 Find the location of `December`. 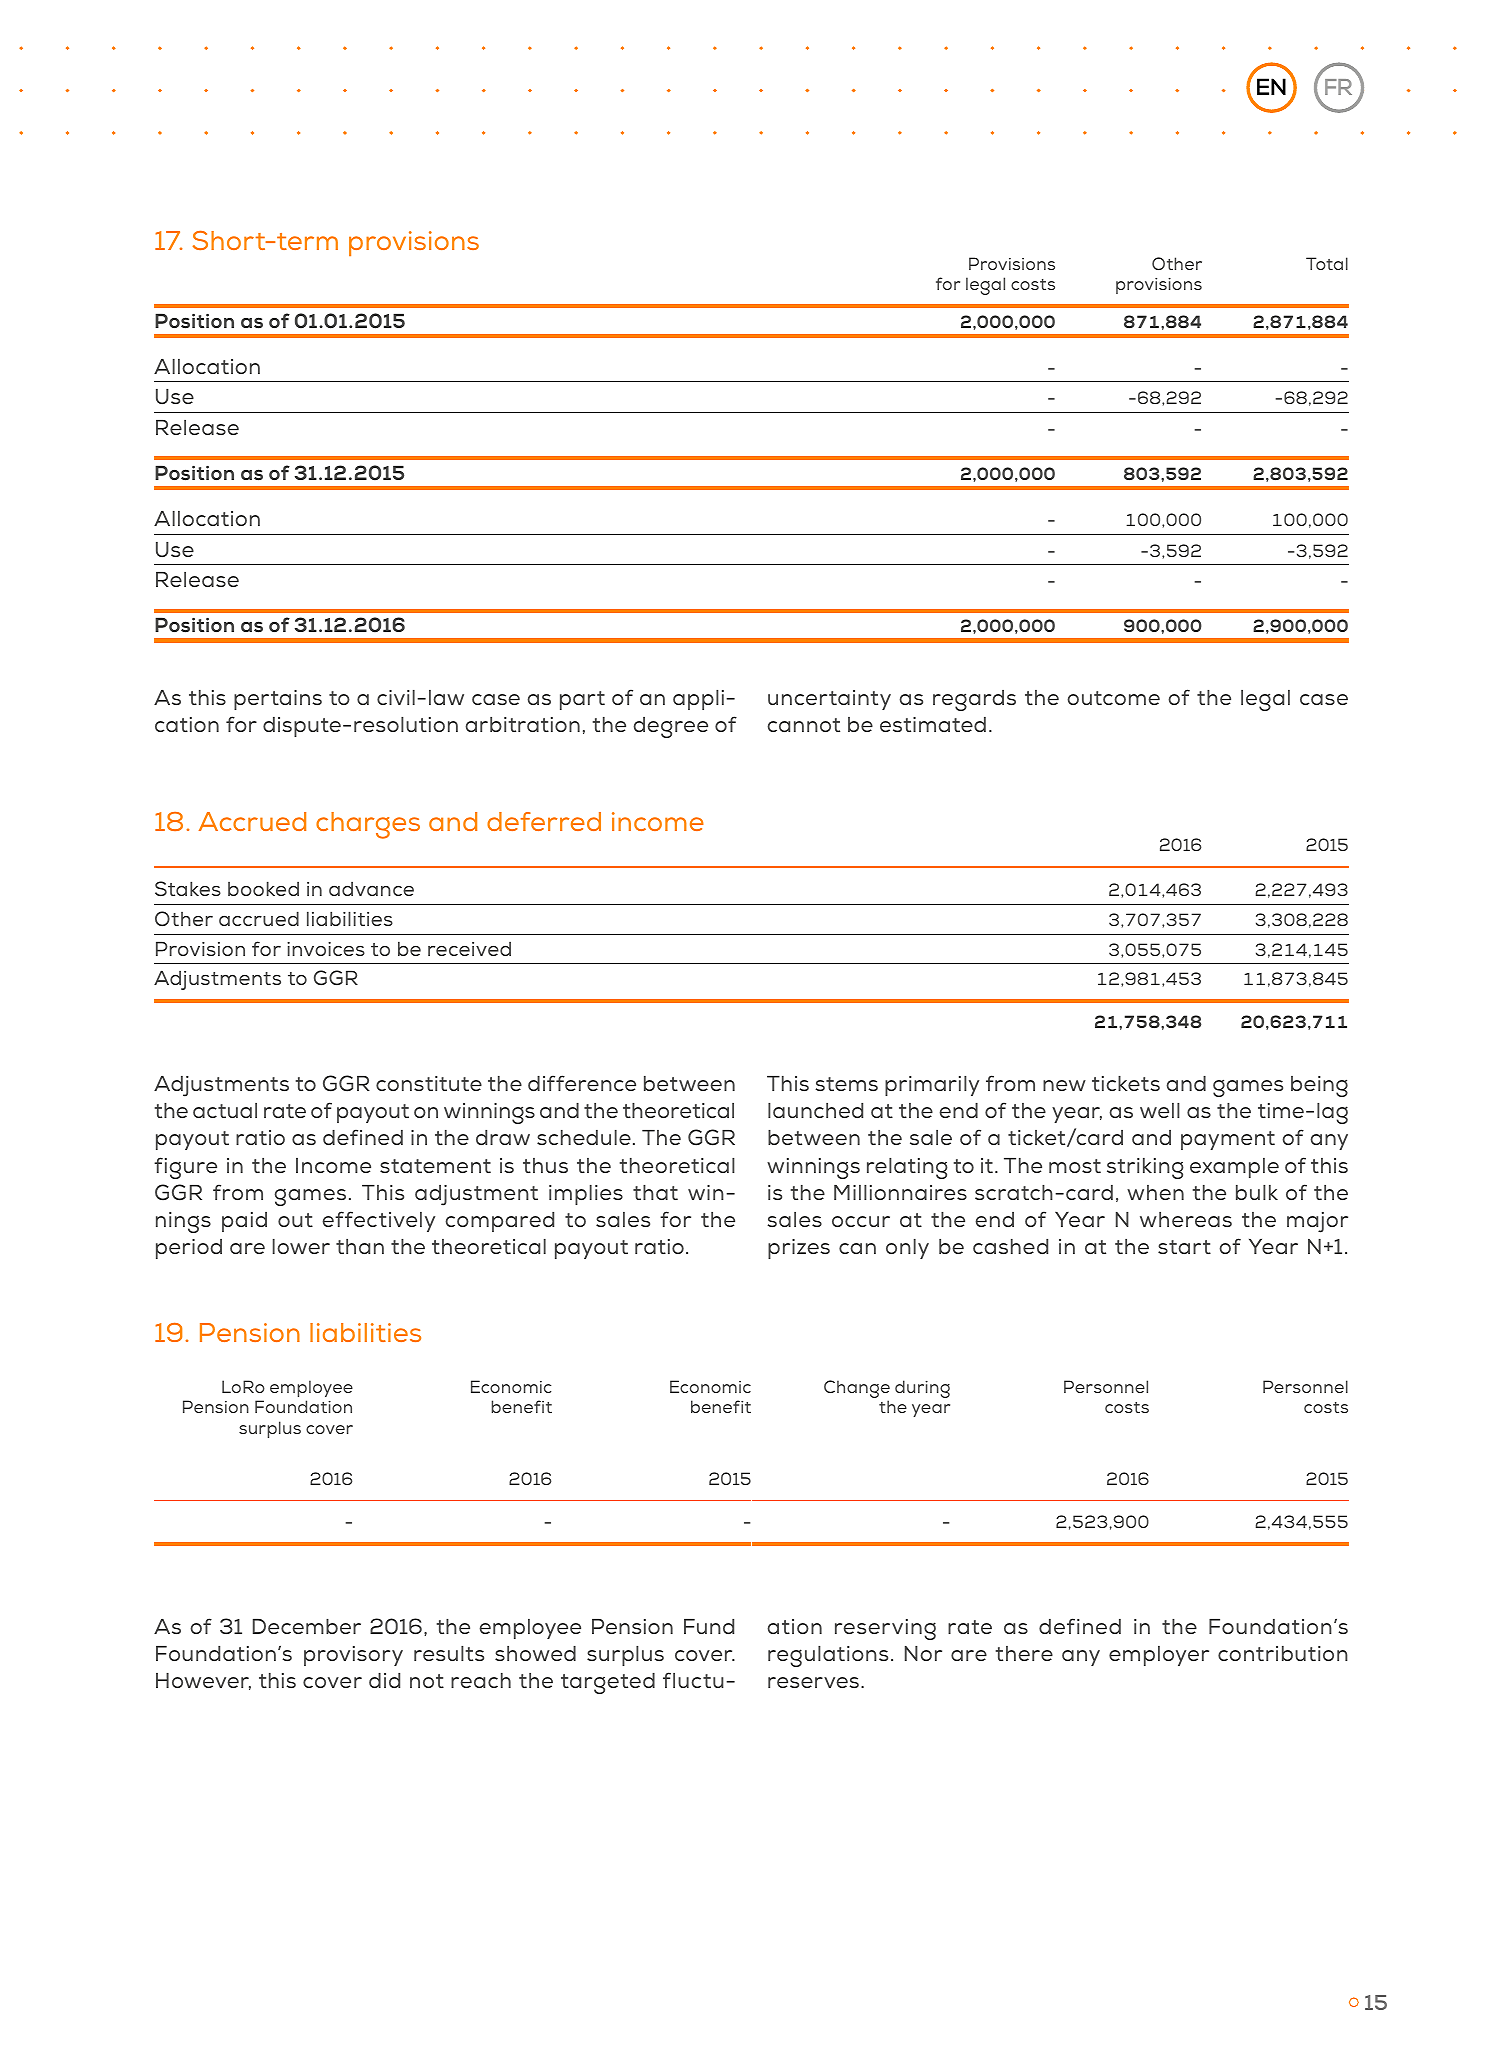

December is located at coordinates (307, 1626).
